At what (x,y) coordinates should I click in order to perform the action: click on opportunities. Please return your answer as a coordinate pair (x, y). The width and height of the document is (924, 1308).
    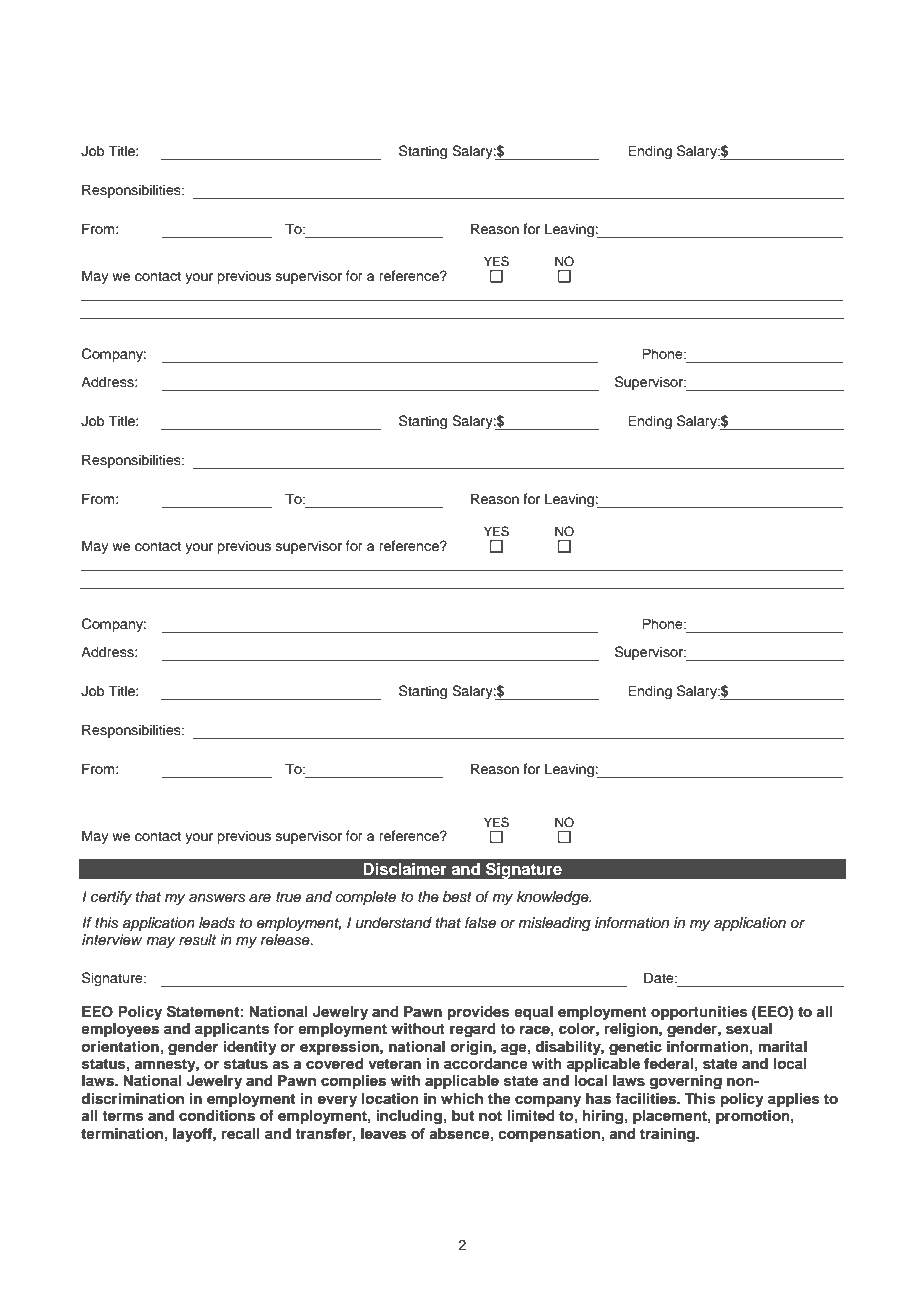
    Looking at the image, I should click on (699, 1013).
